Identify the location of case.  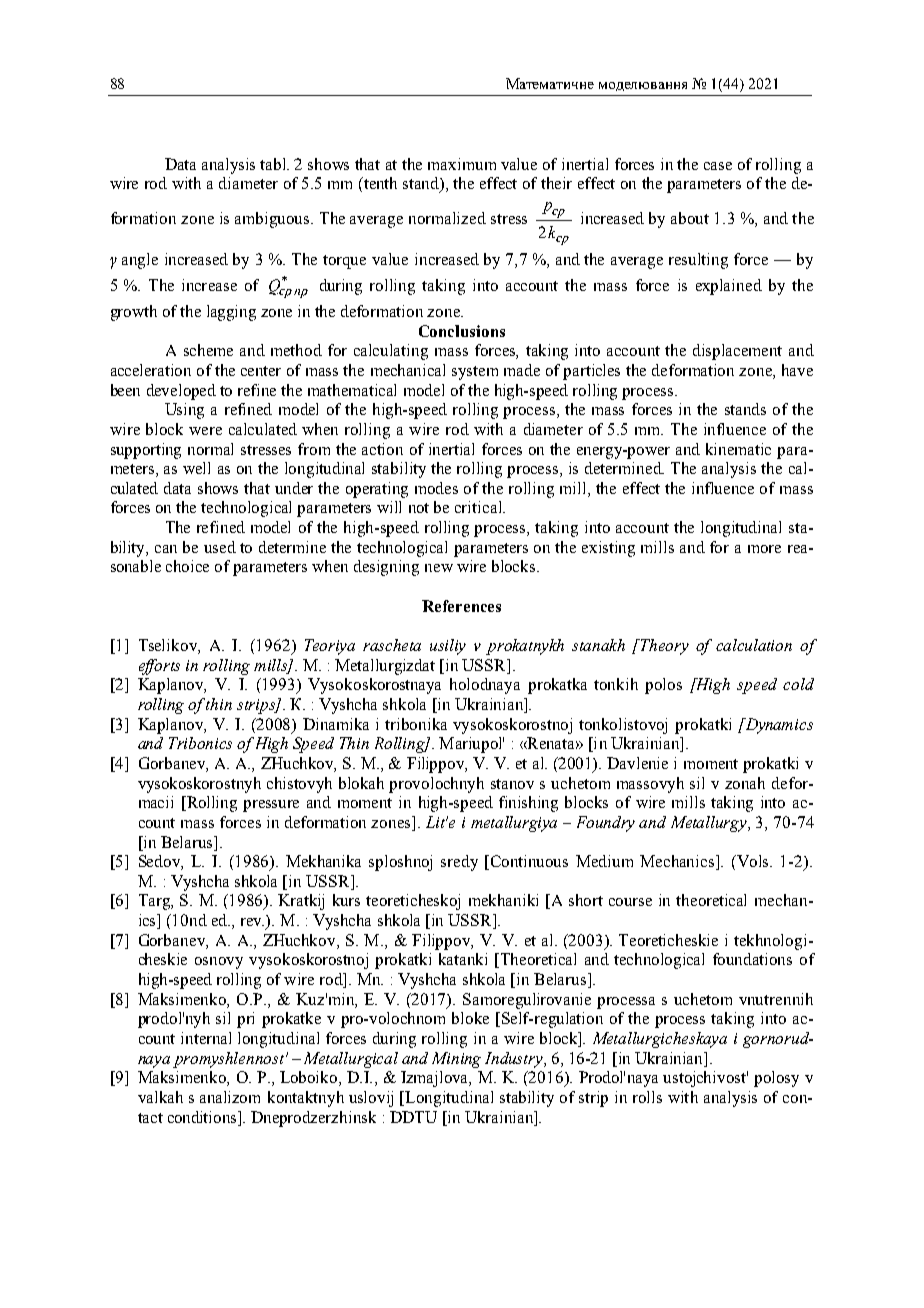
(718, 166).
